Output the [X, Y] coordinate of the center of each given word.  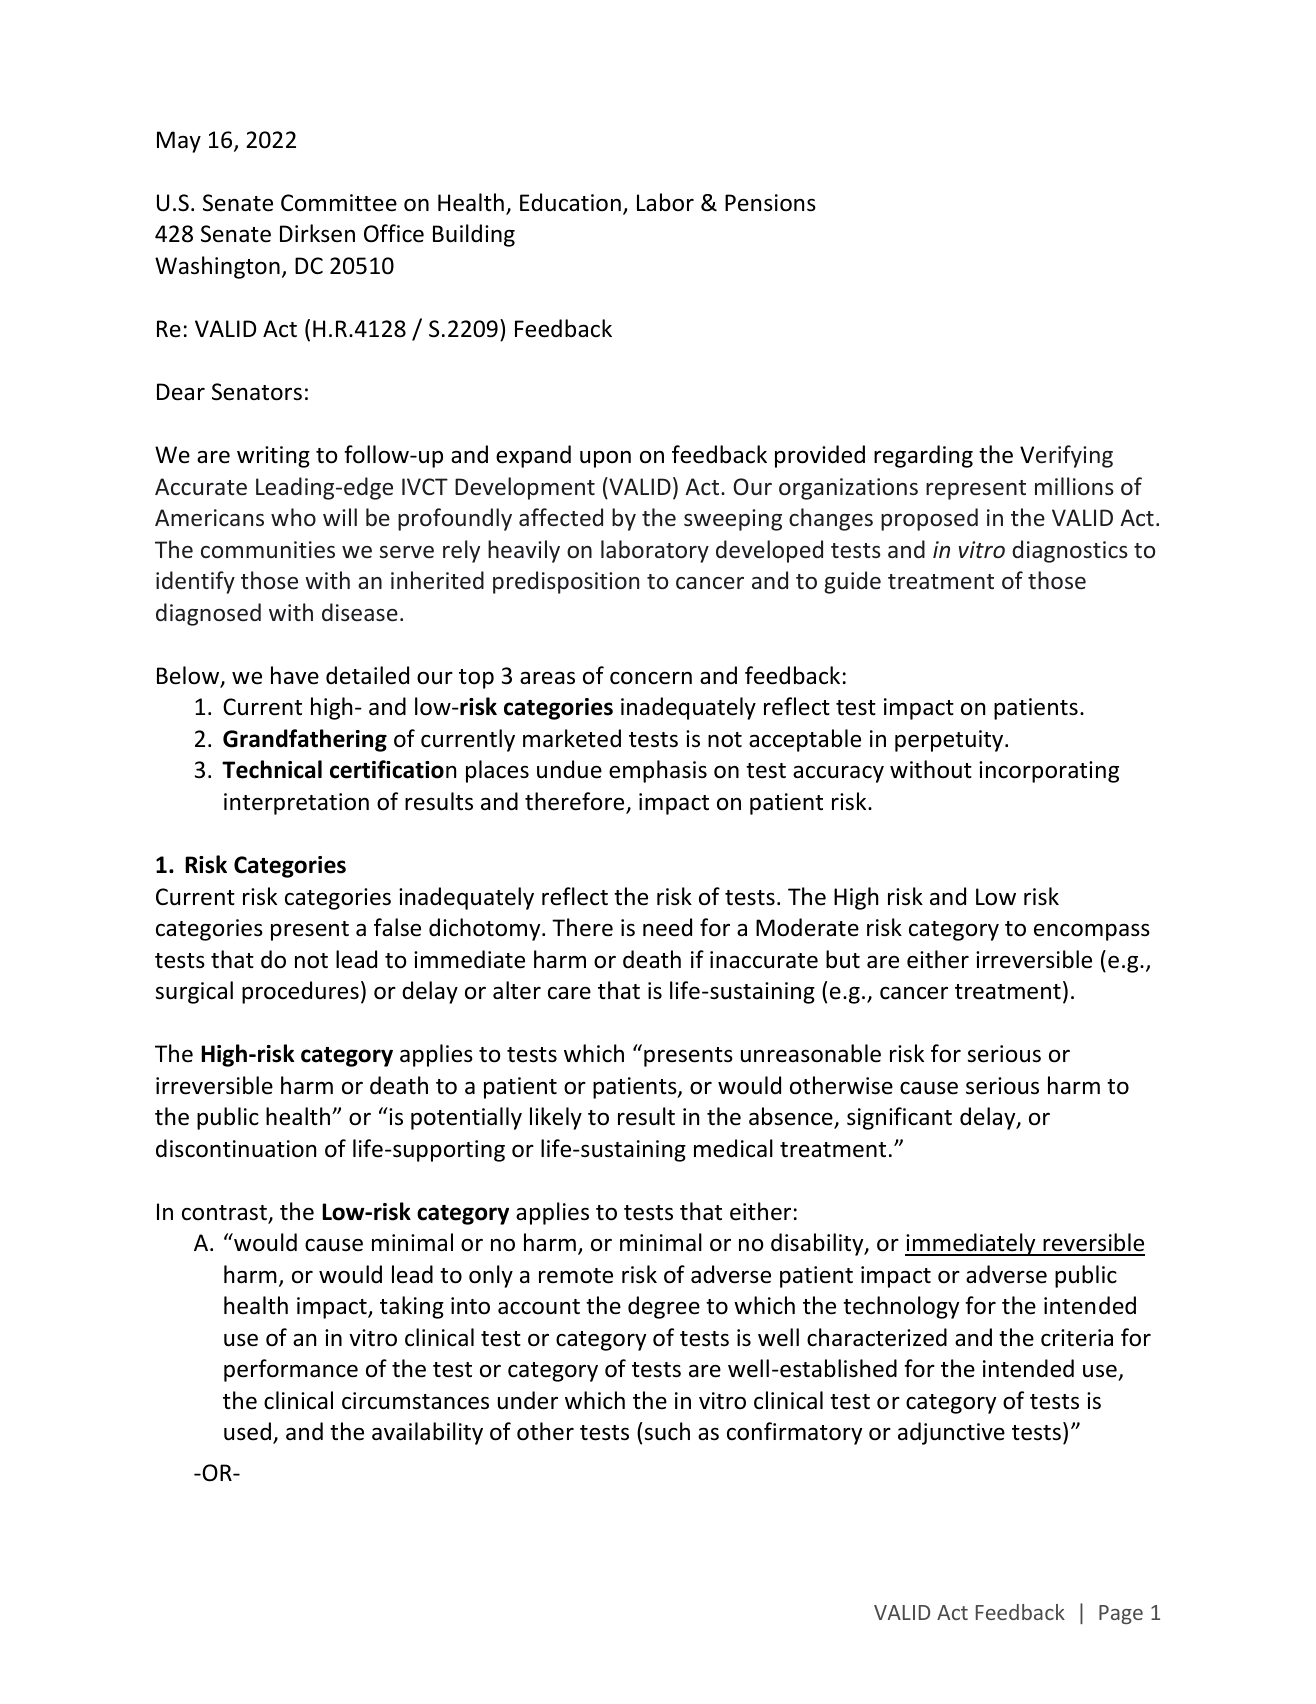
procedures [300, 992]
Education [570, 202]
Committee [339, 203]
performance [291, 1370]
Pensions [770, 203]
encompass [1092, 932]
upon [605, 459]
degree [664, 1307]
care [569, 993]
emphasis [658, 771]
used [247, 1431]
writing [273, 457]
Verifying [1066, 456]
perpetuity [950, 741]
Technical [272, 769]
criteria [1077, 1338]
